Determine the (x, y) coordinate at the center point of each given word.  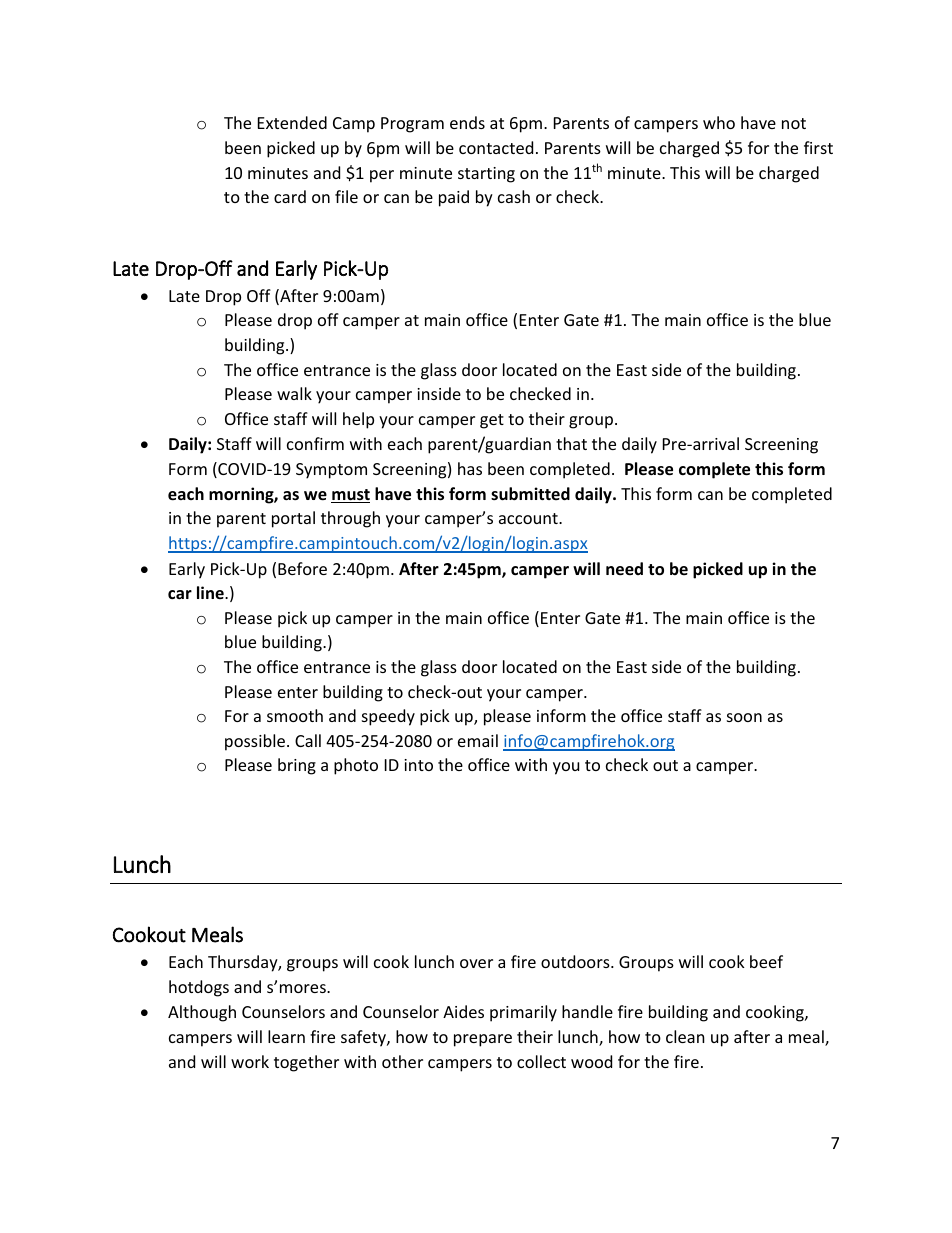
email (478, 740)
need (624, 569)
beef (766, 961)
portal (293, 519)
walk (294, 393)
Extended (292, 122)
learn (286, 1036)
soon (744, 717)
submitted (530, 494)
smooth (295, 715)
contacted (496, 147)
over (476, 963)
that (571, 443)
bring (297, 766)
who (719, 122)
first (818, 147)
